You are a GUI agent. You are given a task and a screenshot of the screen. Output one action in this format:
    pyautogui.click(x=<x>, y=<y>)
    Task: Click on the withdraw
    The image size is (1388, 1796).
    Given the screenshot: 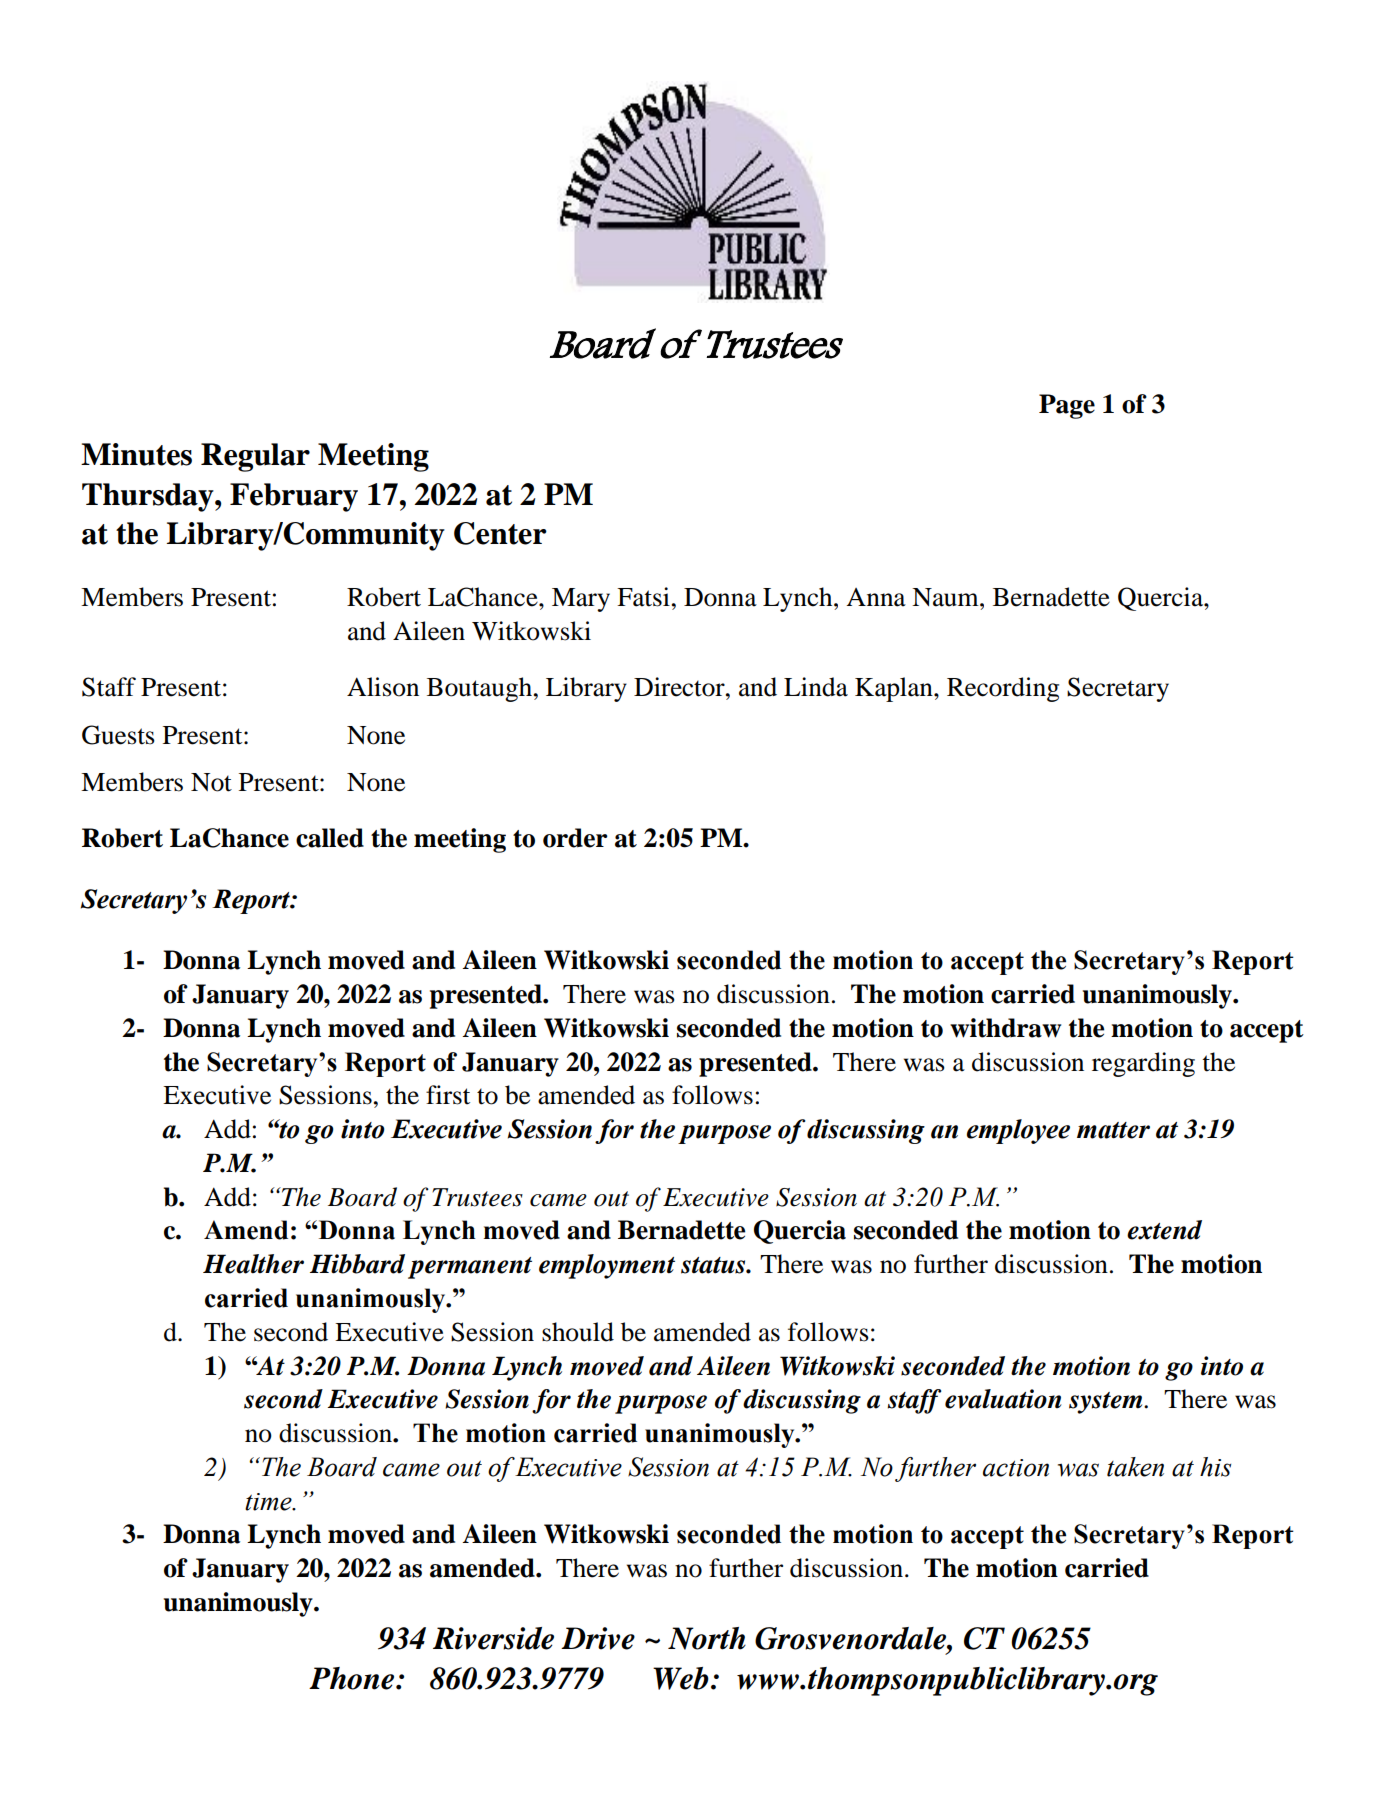 What is the action you would take?
    pyautogui.click(x=1005, y=1028)
